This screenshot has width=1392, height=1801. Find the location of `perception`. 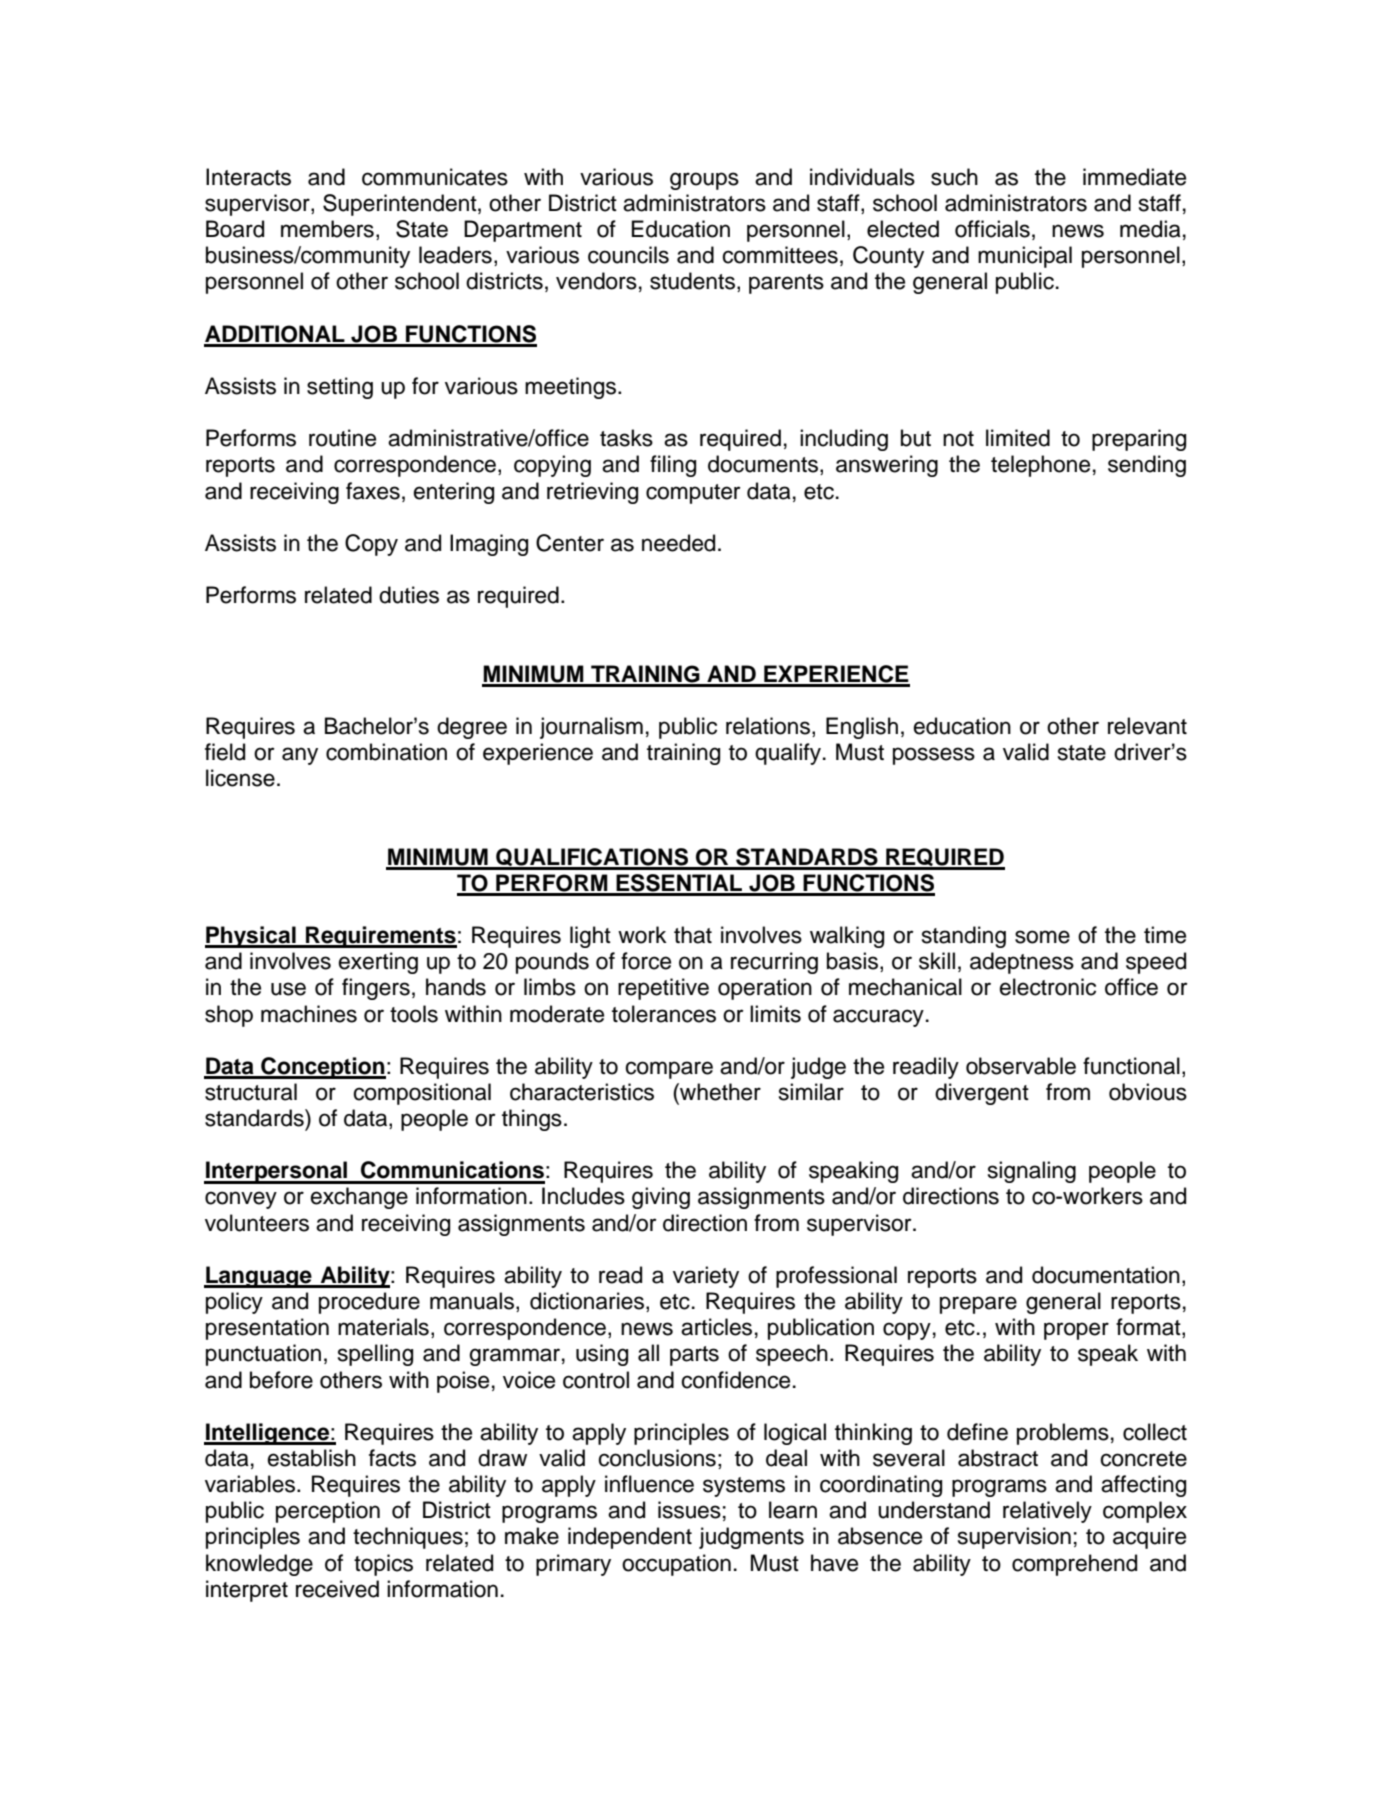

perception is located at coordinates (328, 1512).
